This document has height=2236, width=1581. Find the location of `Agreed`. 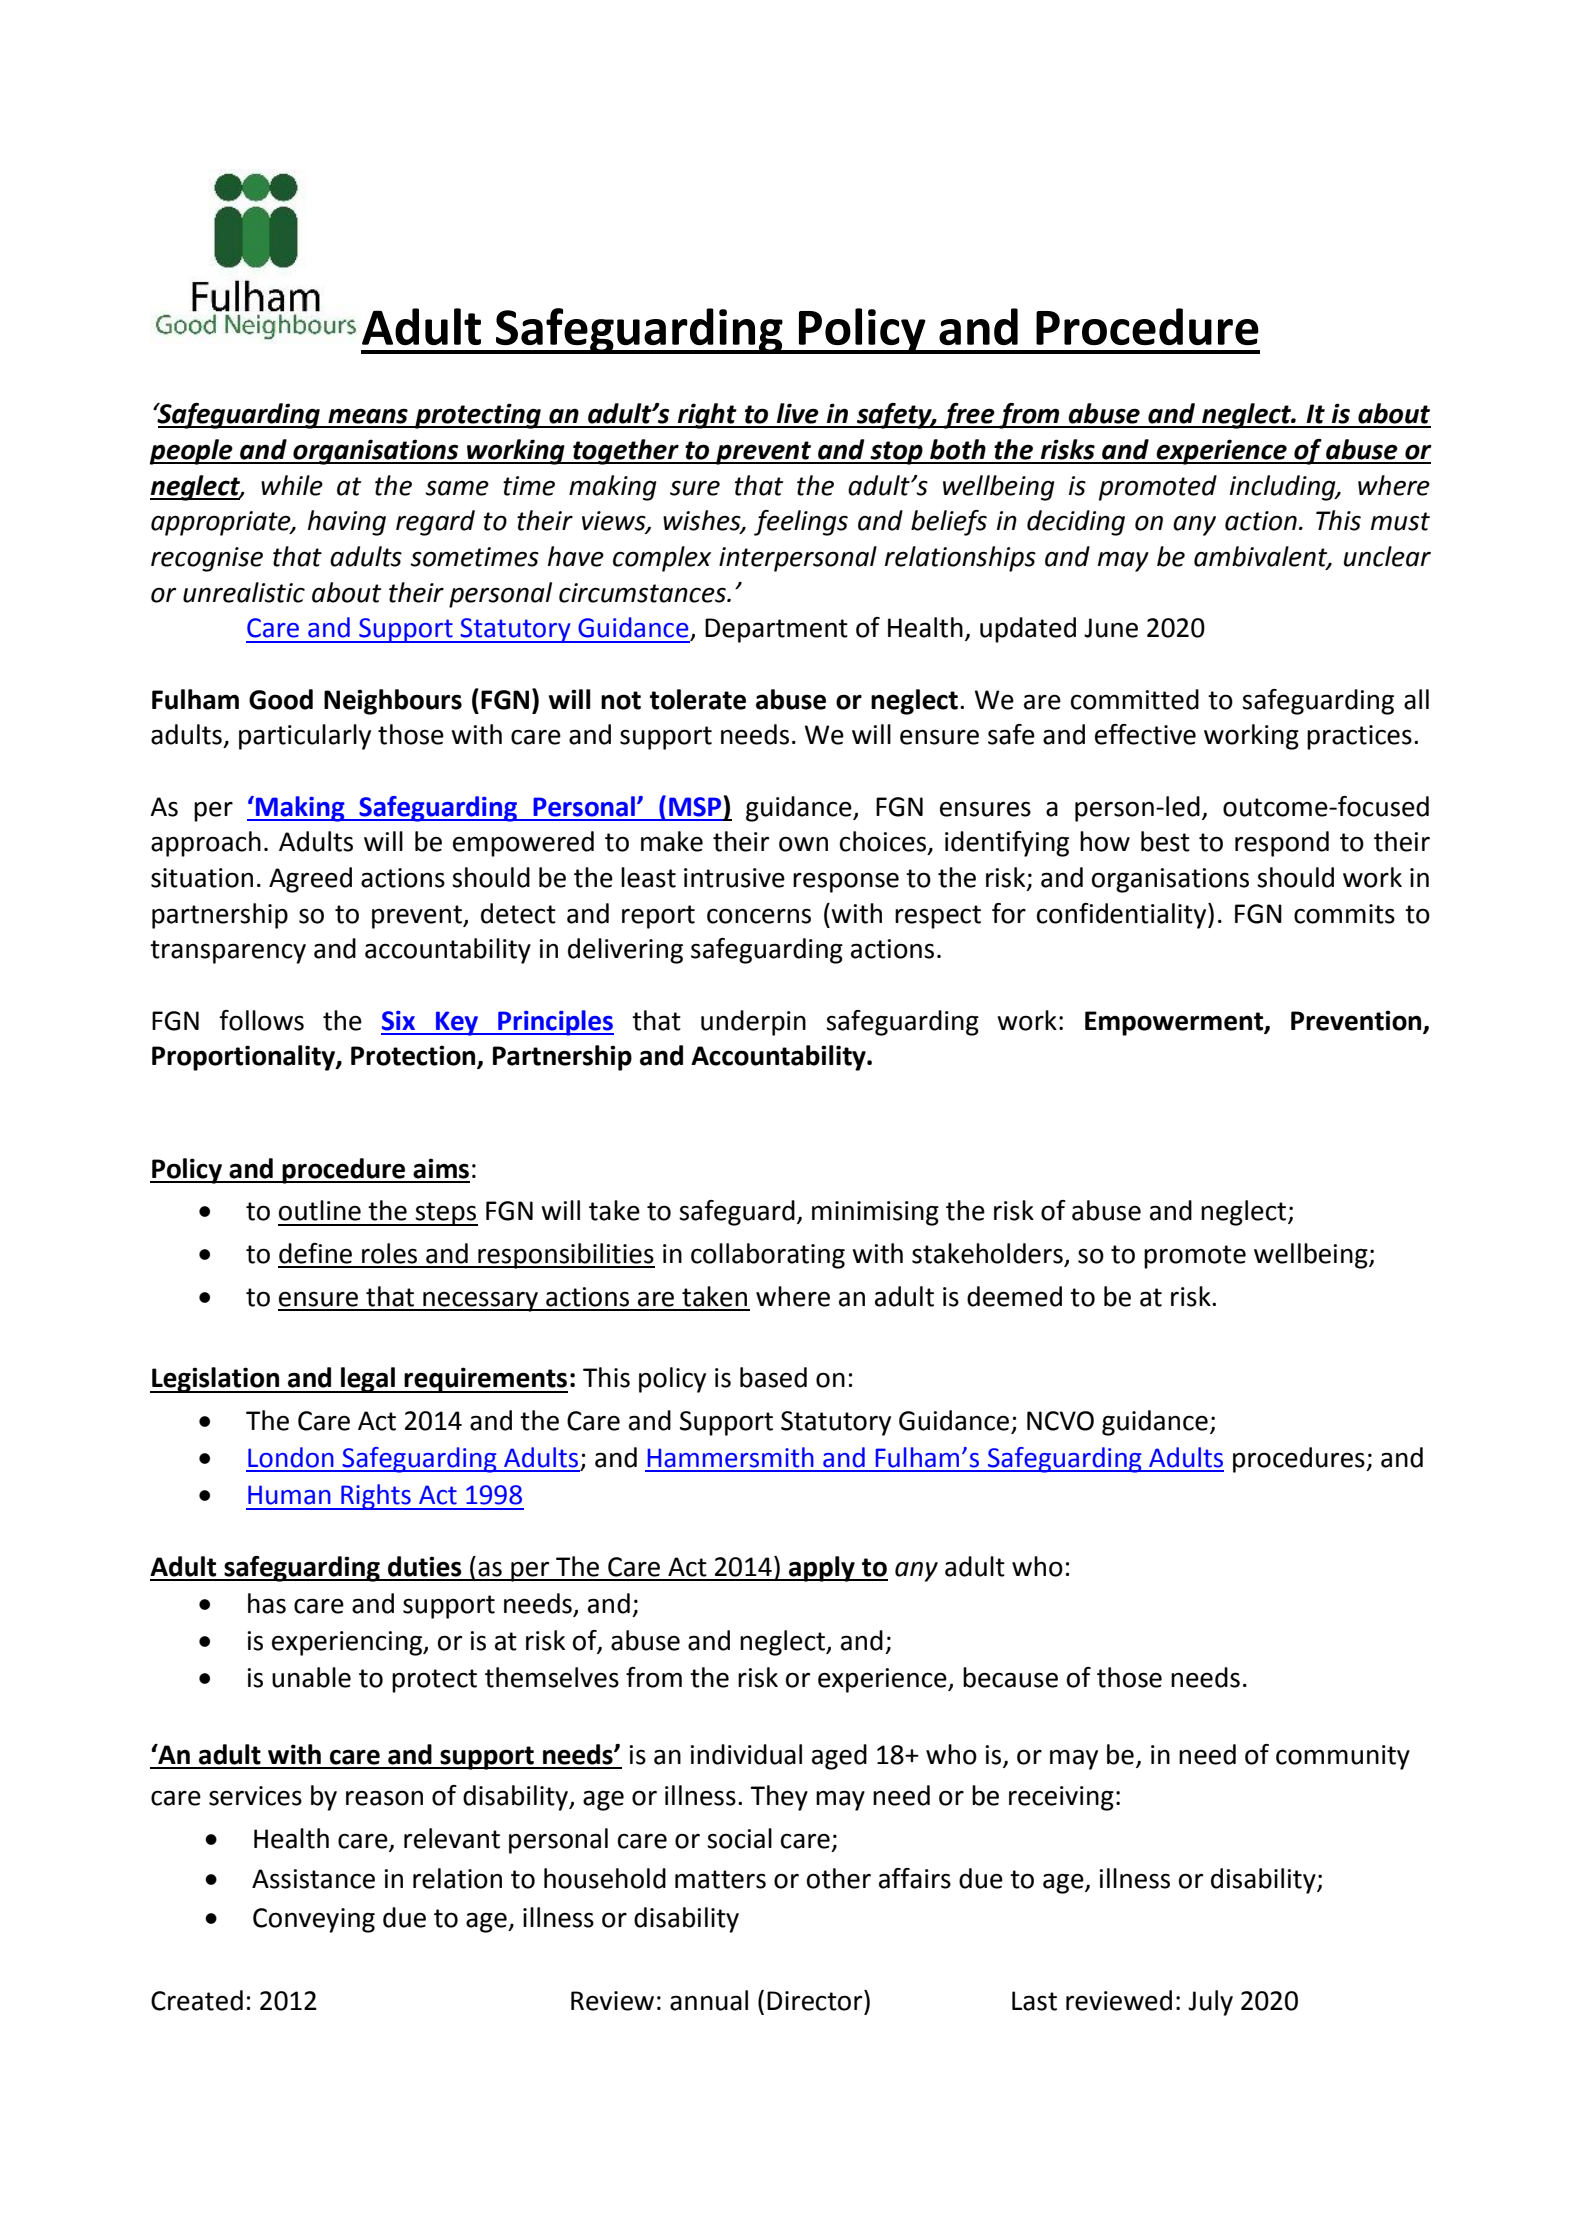

Agreed is located at coordinates (310, 880).
